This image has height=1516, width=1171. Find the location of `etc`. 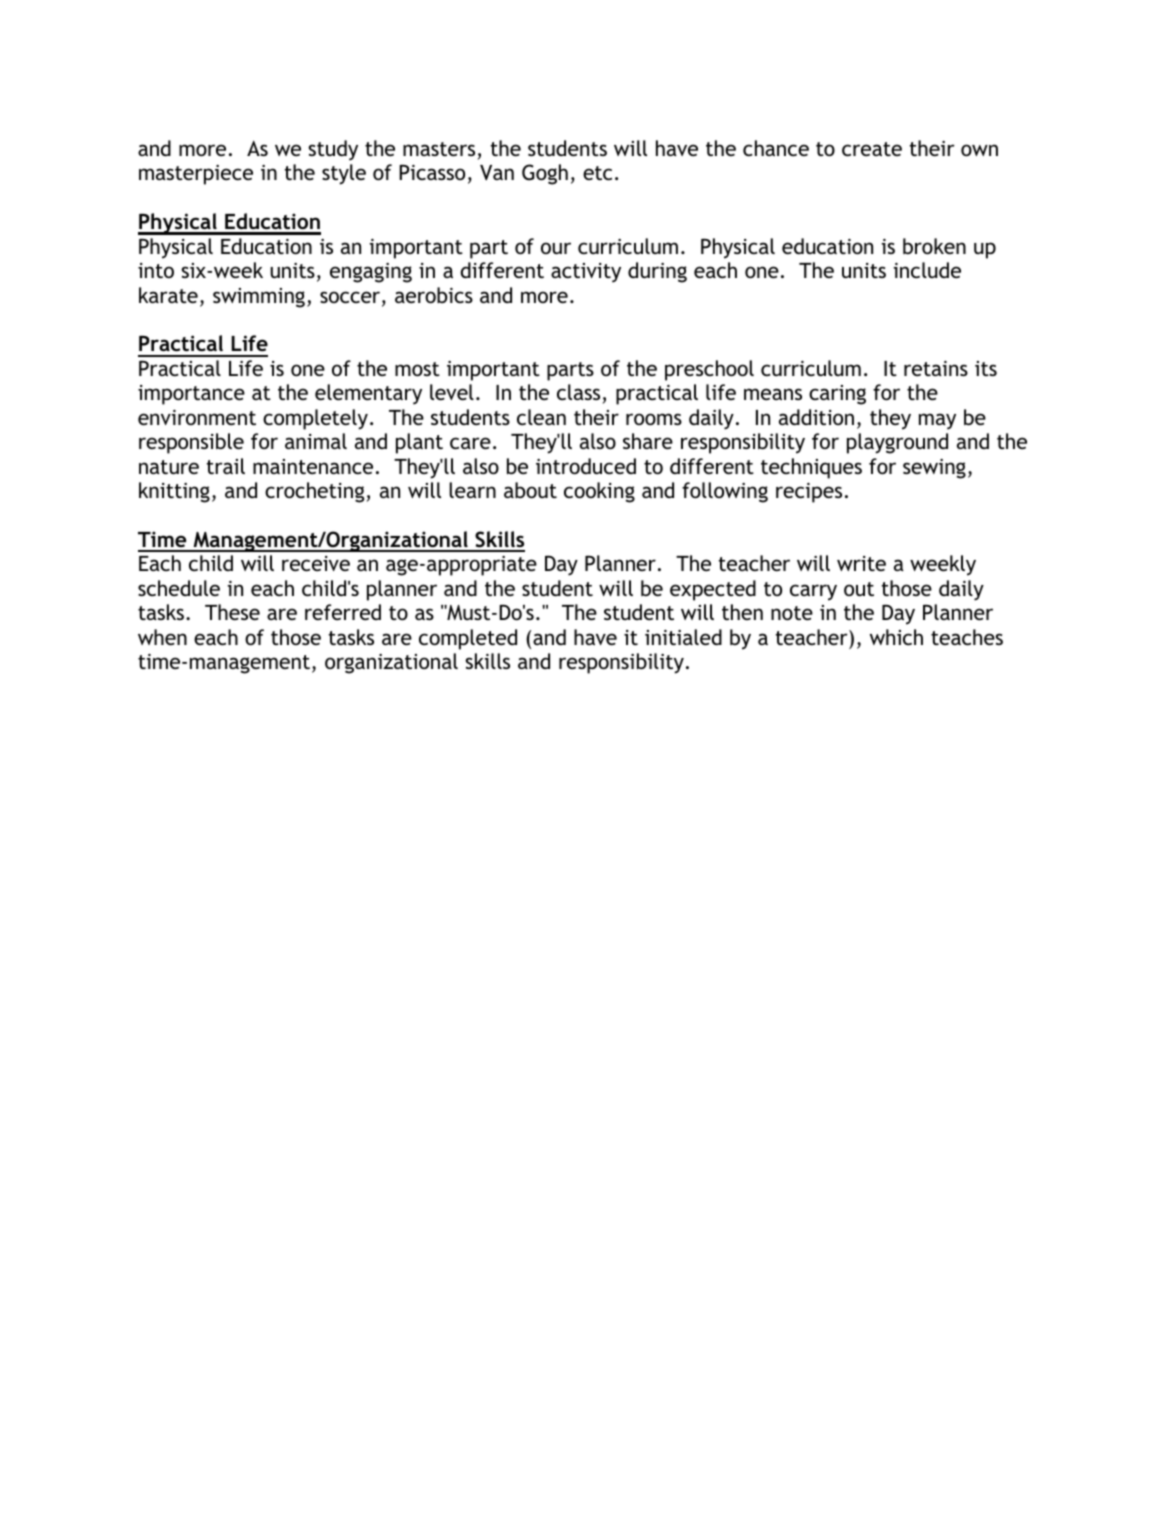

etc is located at coordinates (597, 173).
